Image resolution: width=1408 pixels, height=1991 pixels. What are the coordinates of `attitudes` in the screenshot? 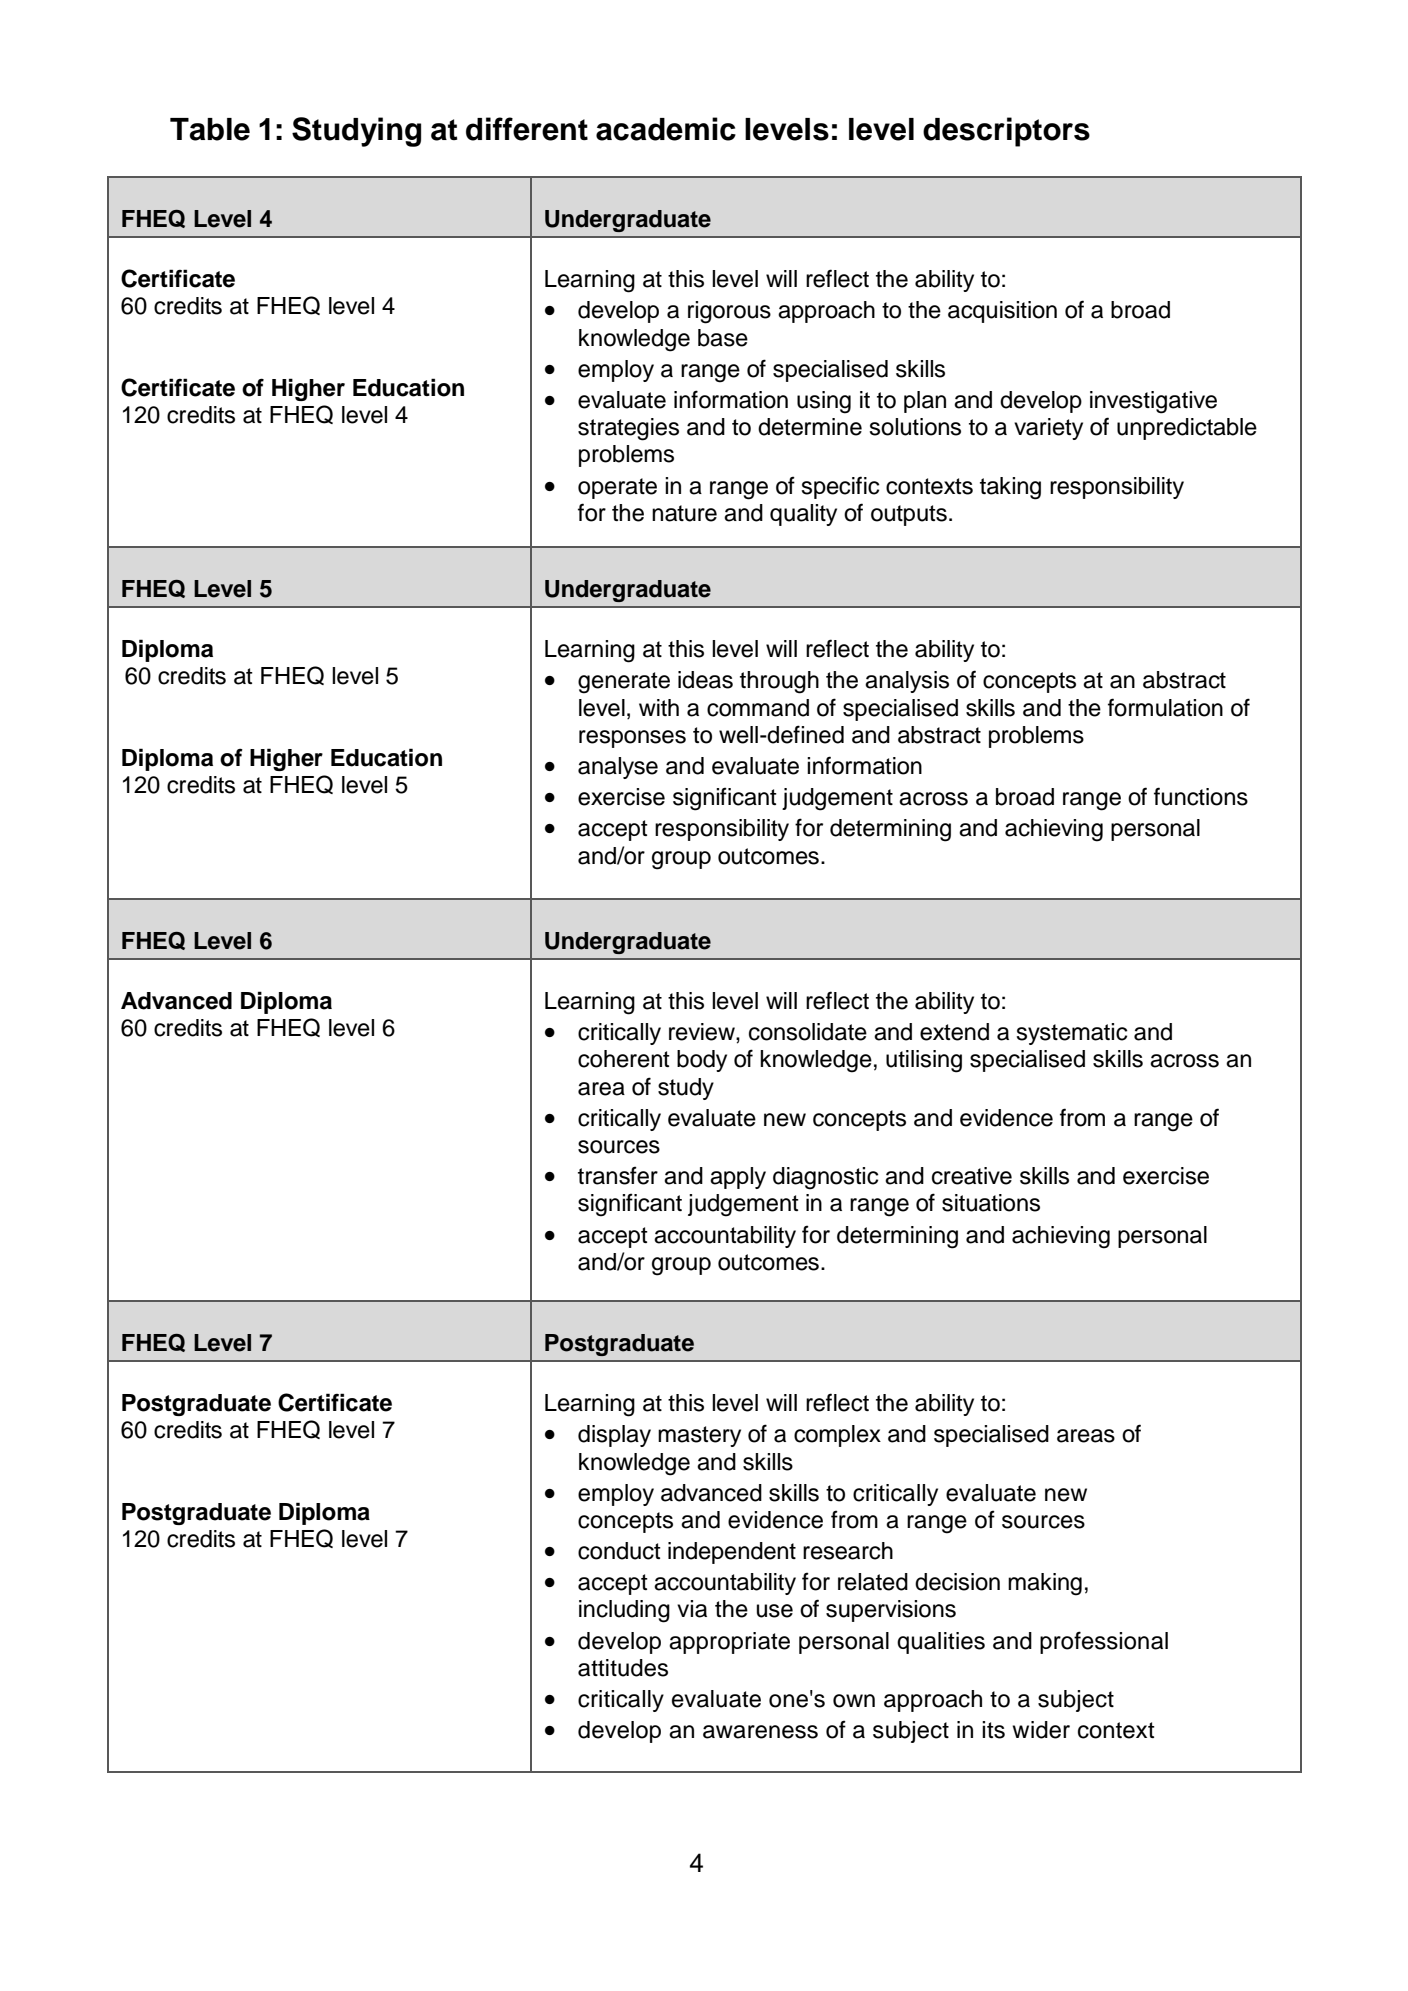 It's located at (623, 1668).
